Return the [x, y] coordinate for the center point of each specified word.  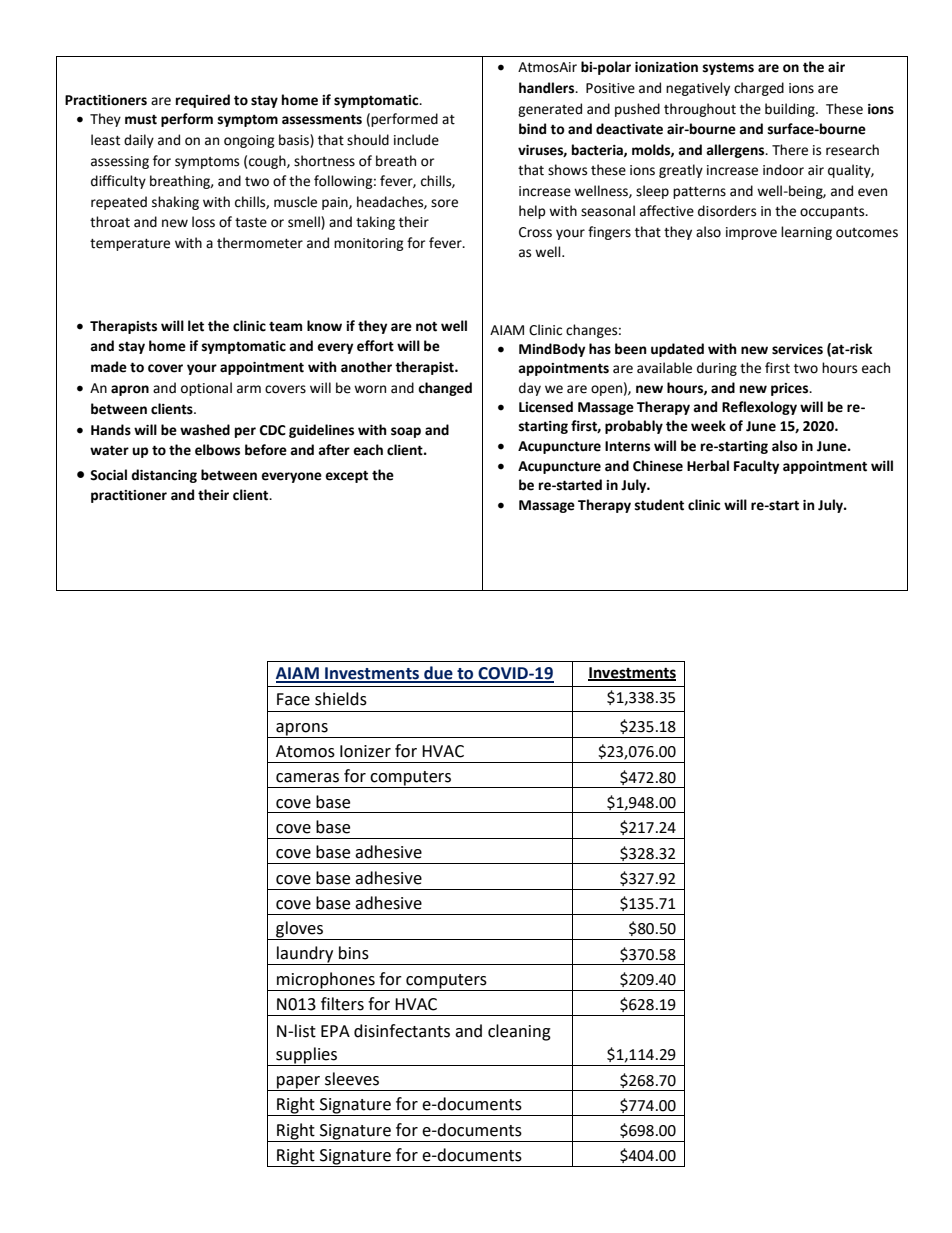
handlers [548, 88]
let [196, 326]
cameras [307, 778]
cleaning [519, 1032]
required [203, 101]
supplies [307, 1056]
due [438, 674]
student [659, 505]
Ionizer [365, 751]
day [530, 389]
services [797, 349]
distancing [164, 476]
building [791, 110]
